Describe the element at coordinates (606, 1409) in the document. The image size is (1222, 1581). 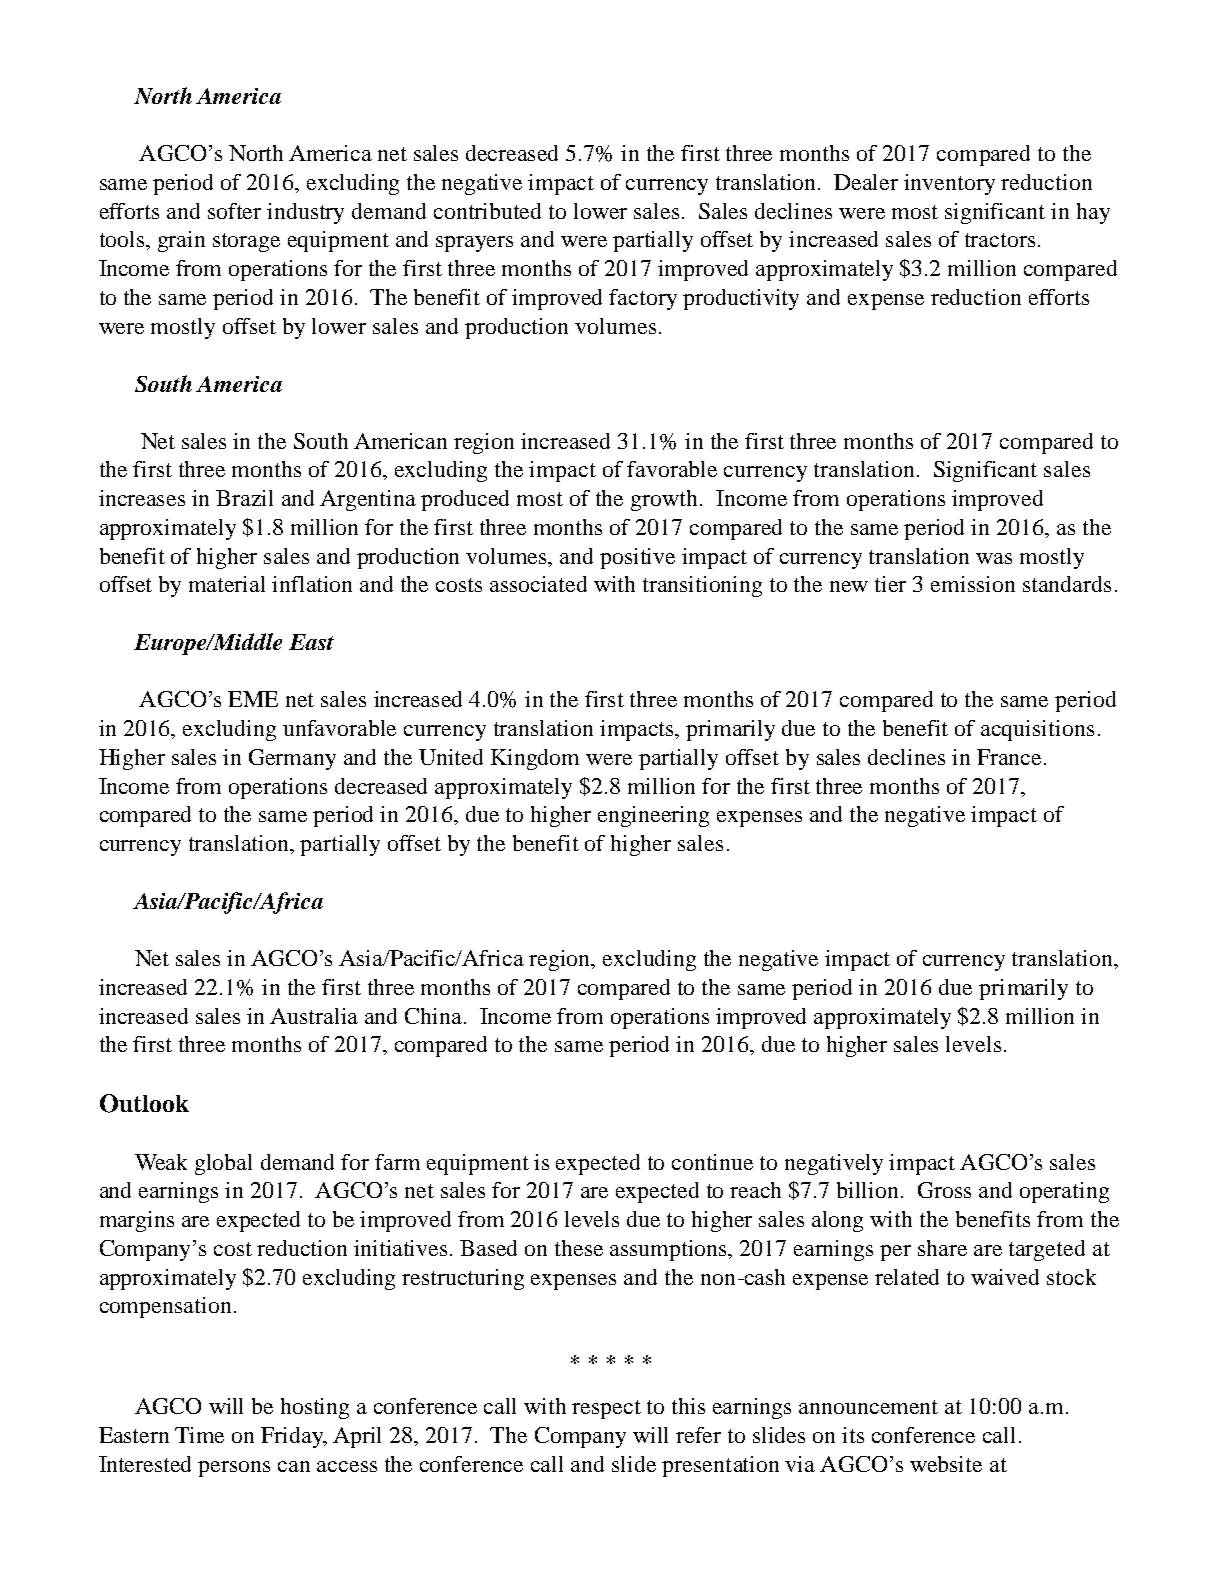
I see `respect` at that location.
